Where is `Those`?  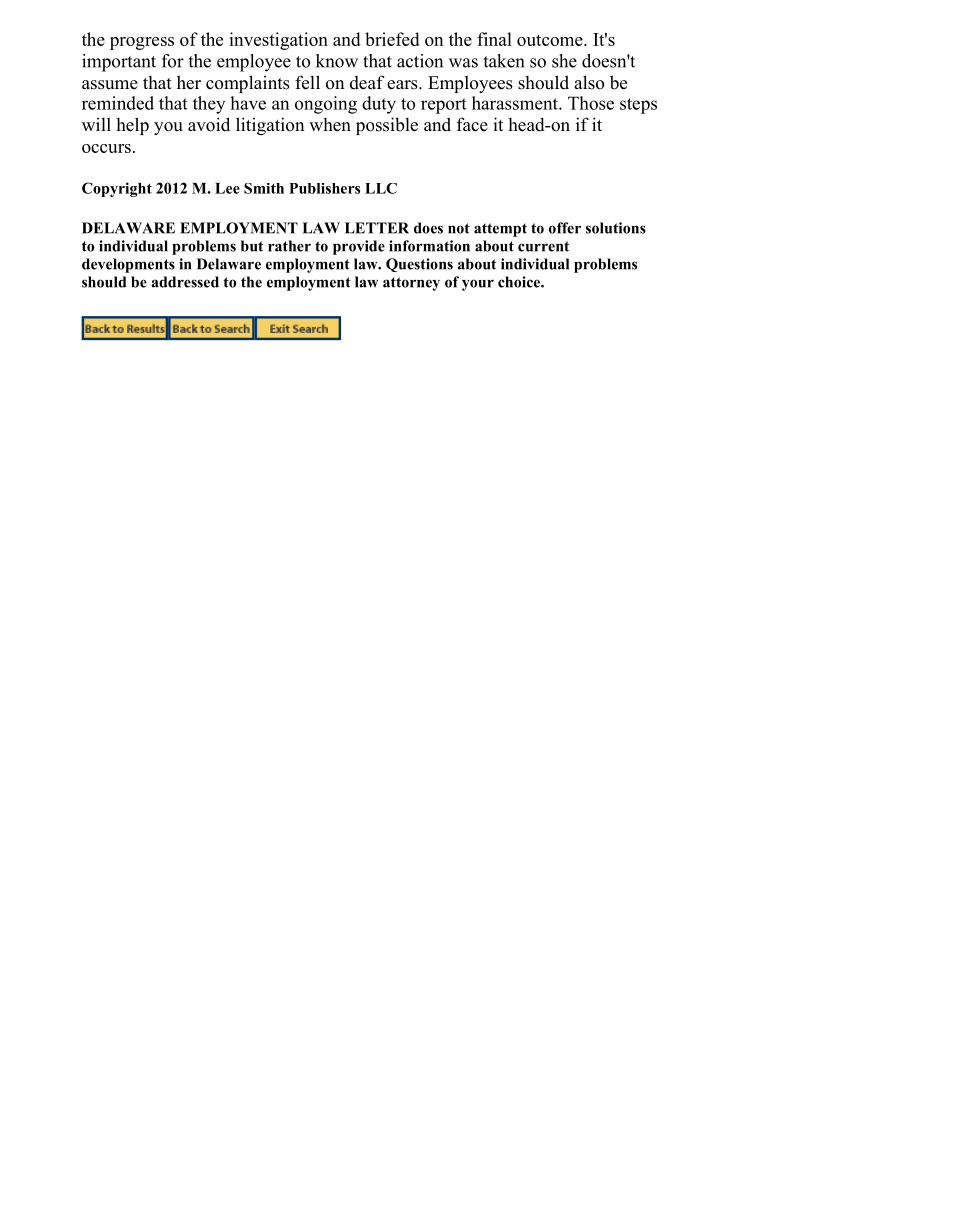
Those is located at coordinates (591, 103).
